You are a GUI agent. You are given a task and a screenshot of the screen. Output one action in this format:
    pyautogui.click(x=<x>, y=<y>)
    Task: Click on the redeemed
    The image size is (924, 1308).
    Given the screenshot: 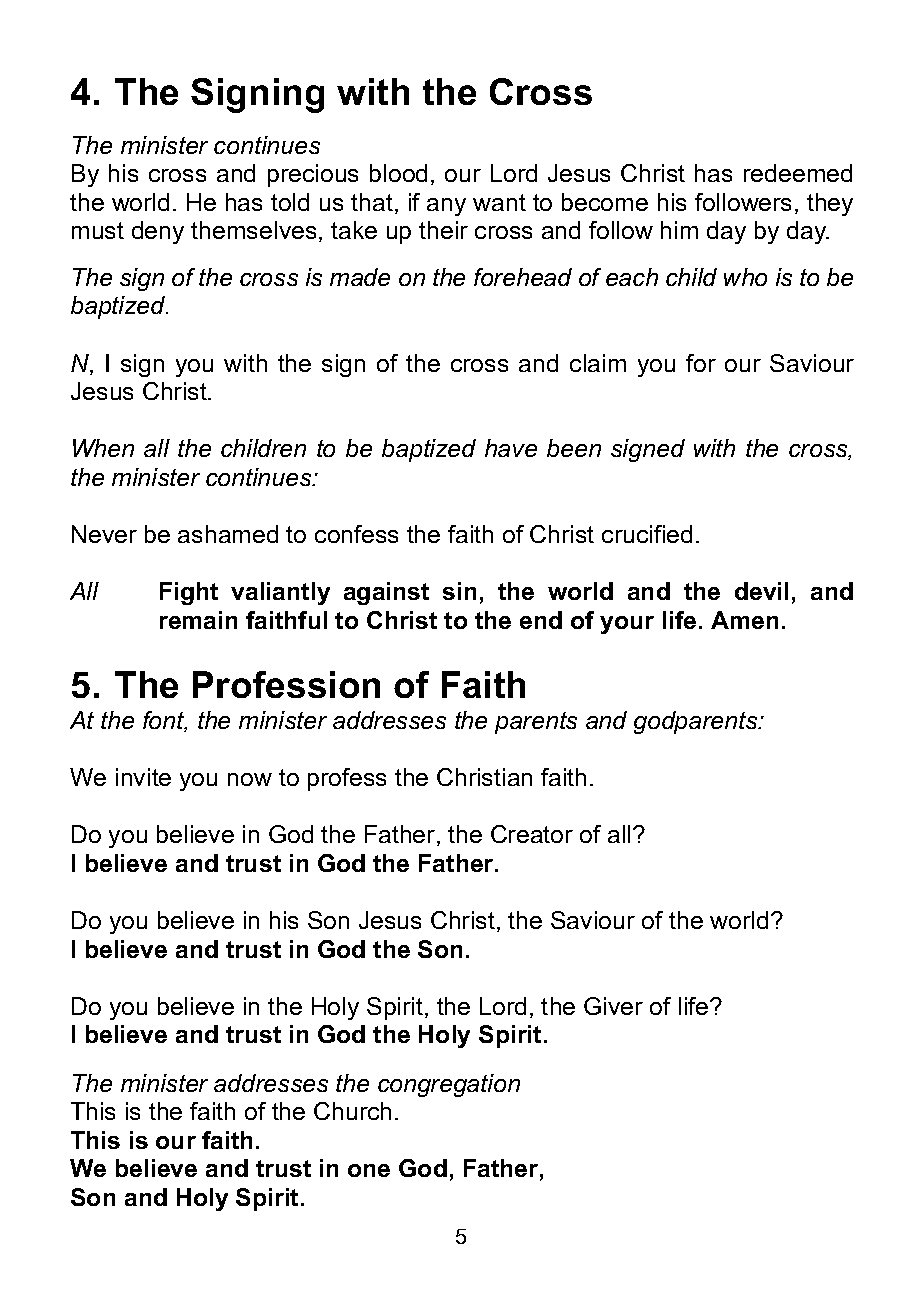 What is the action you would take?
    pyautogui.click(x=798, y=173)
